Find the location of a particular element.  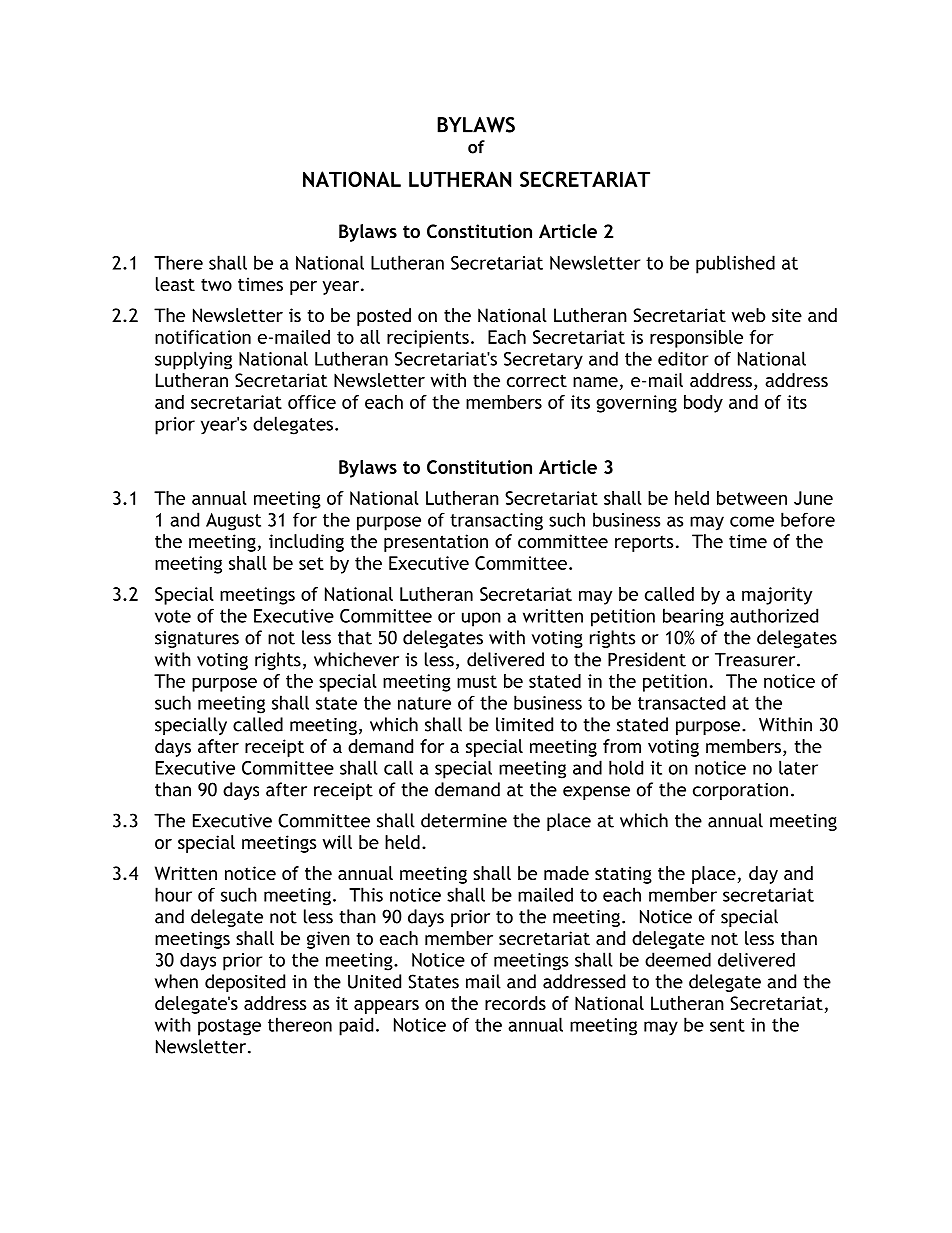

will is located at coordinates (337, 842).
